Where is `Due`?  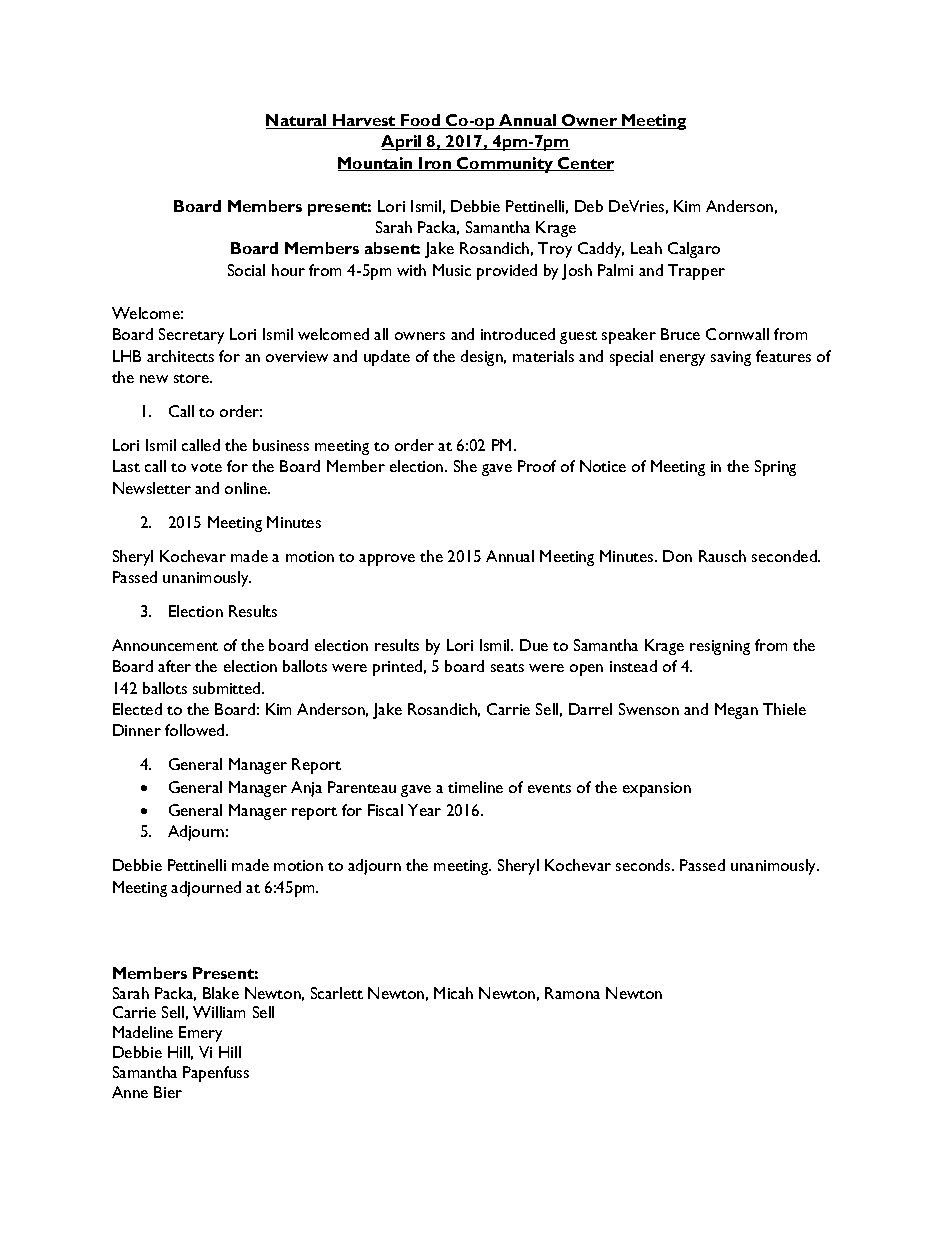
Due is located at coordinates (534, 645).
